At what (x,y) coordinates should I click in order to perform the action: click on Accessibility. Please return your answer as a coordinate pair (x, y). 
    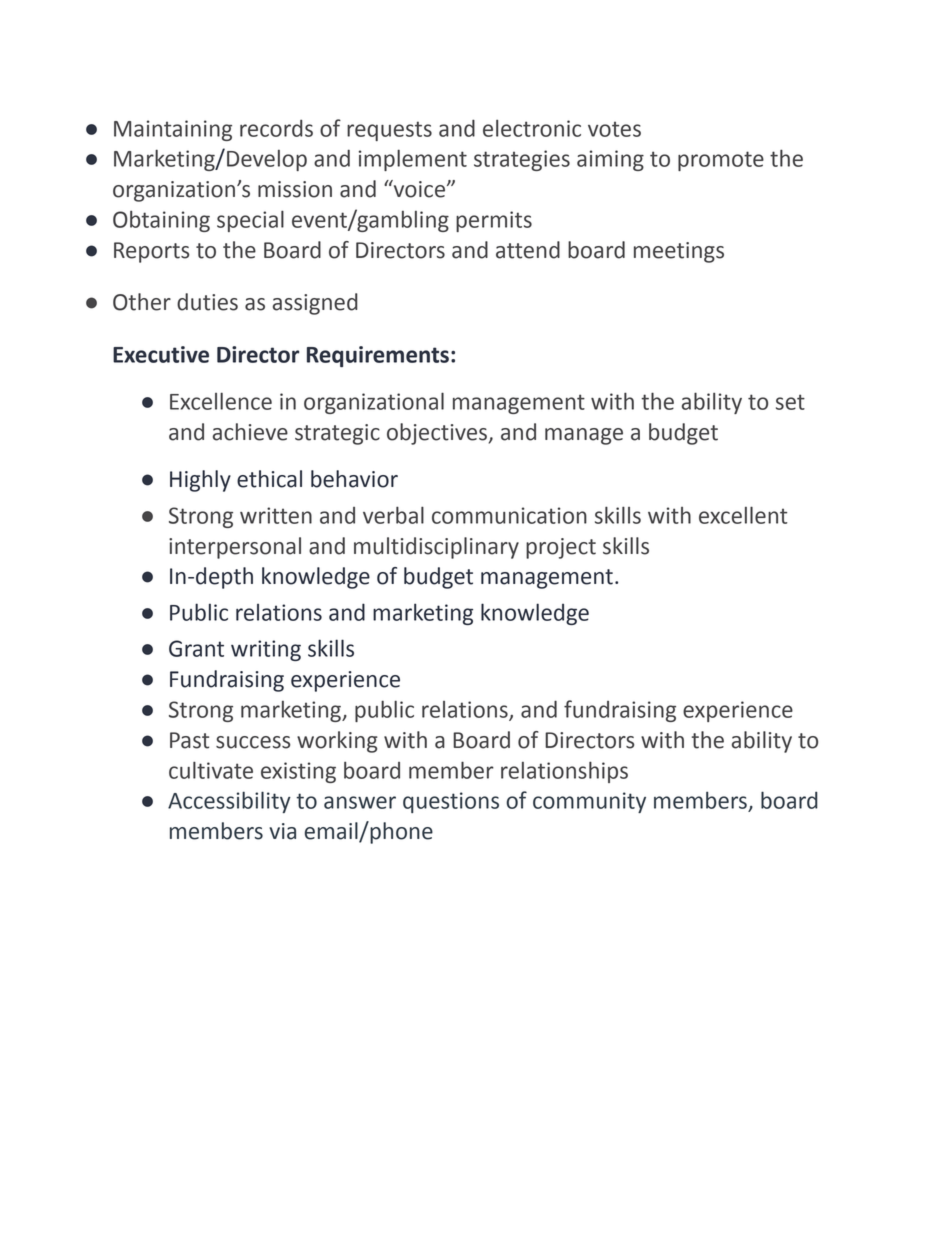
    Looking at the image, I should click on (229, 802).
